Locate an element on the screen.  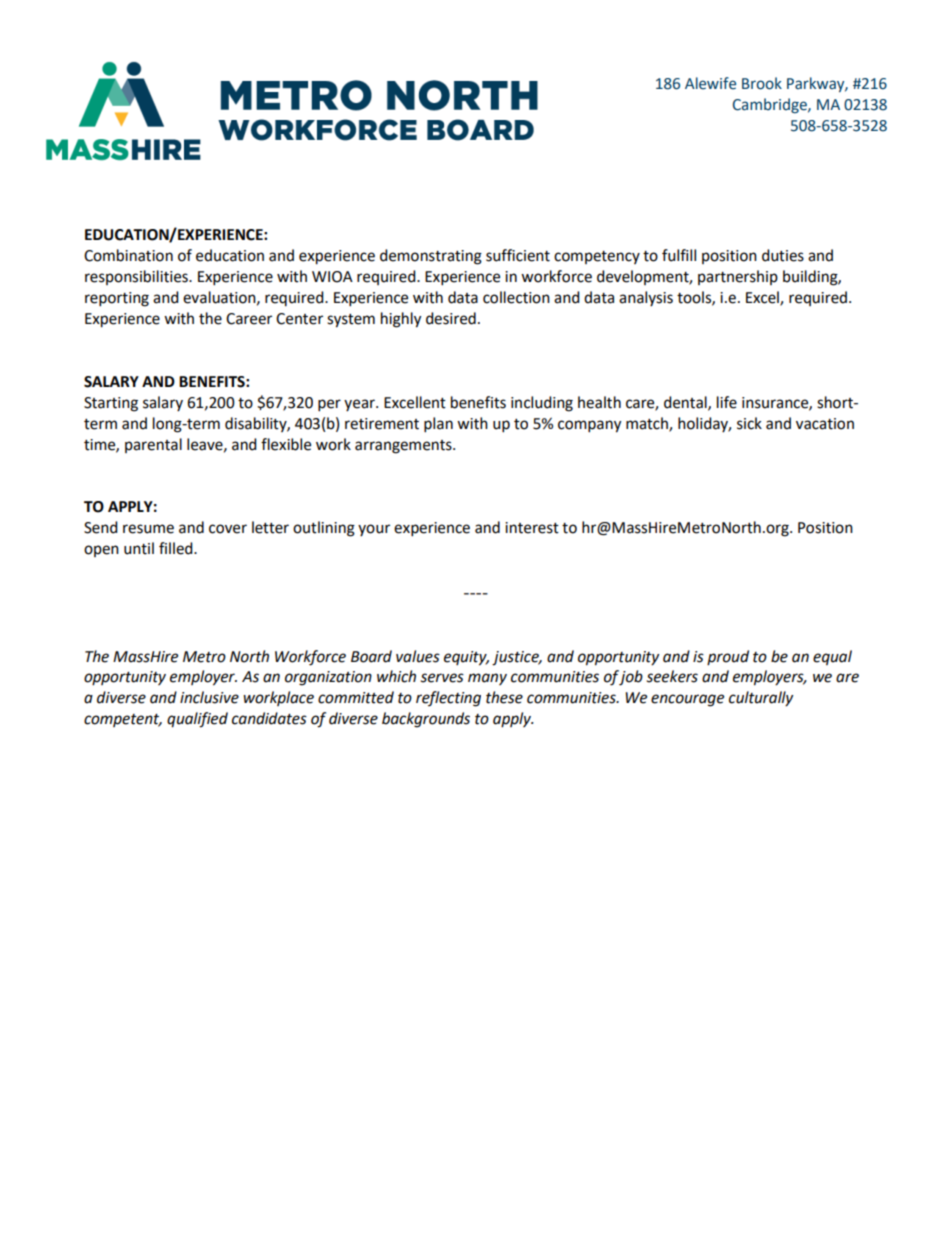
sick is located at coordinates (749, 423).
